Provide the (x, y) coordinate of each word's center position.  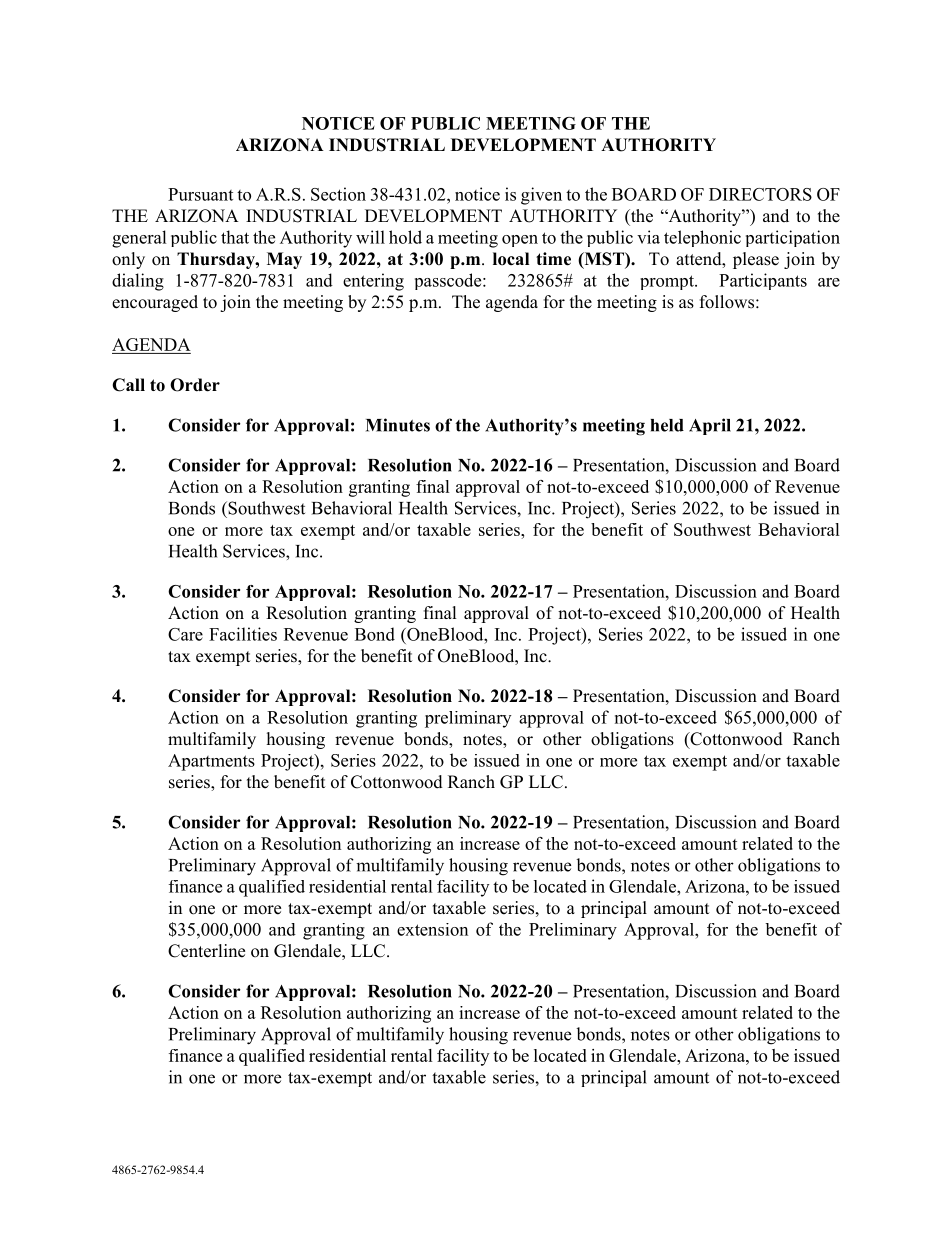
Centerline (206, 951)
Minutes (398, 425)
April (710, 426)
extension (432, 929)
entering (373, 282)
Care (185, 634)
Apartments (211, 762)
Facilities (243, 634)
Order (195, 385)
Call (128, 385)
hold (405, 237)
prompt (668, 282)
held (667, 425)
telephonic (702, 238)
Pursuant (200, 194)
